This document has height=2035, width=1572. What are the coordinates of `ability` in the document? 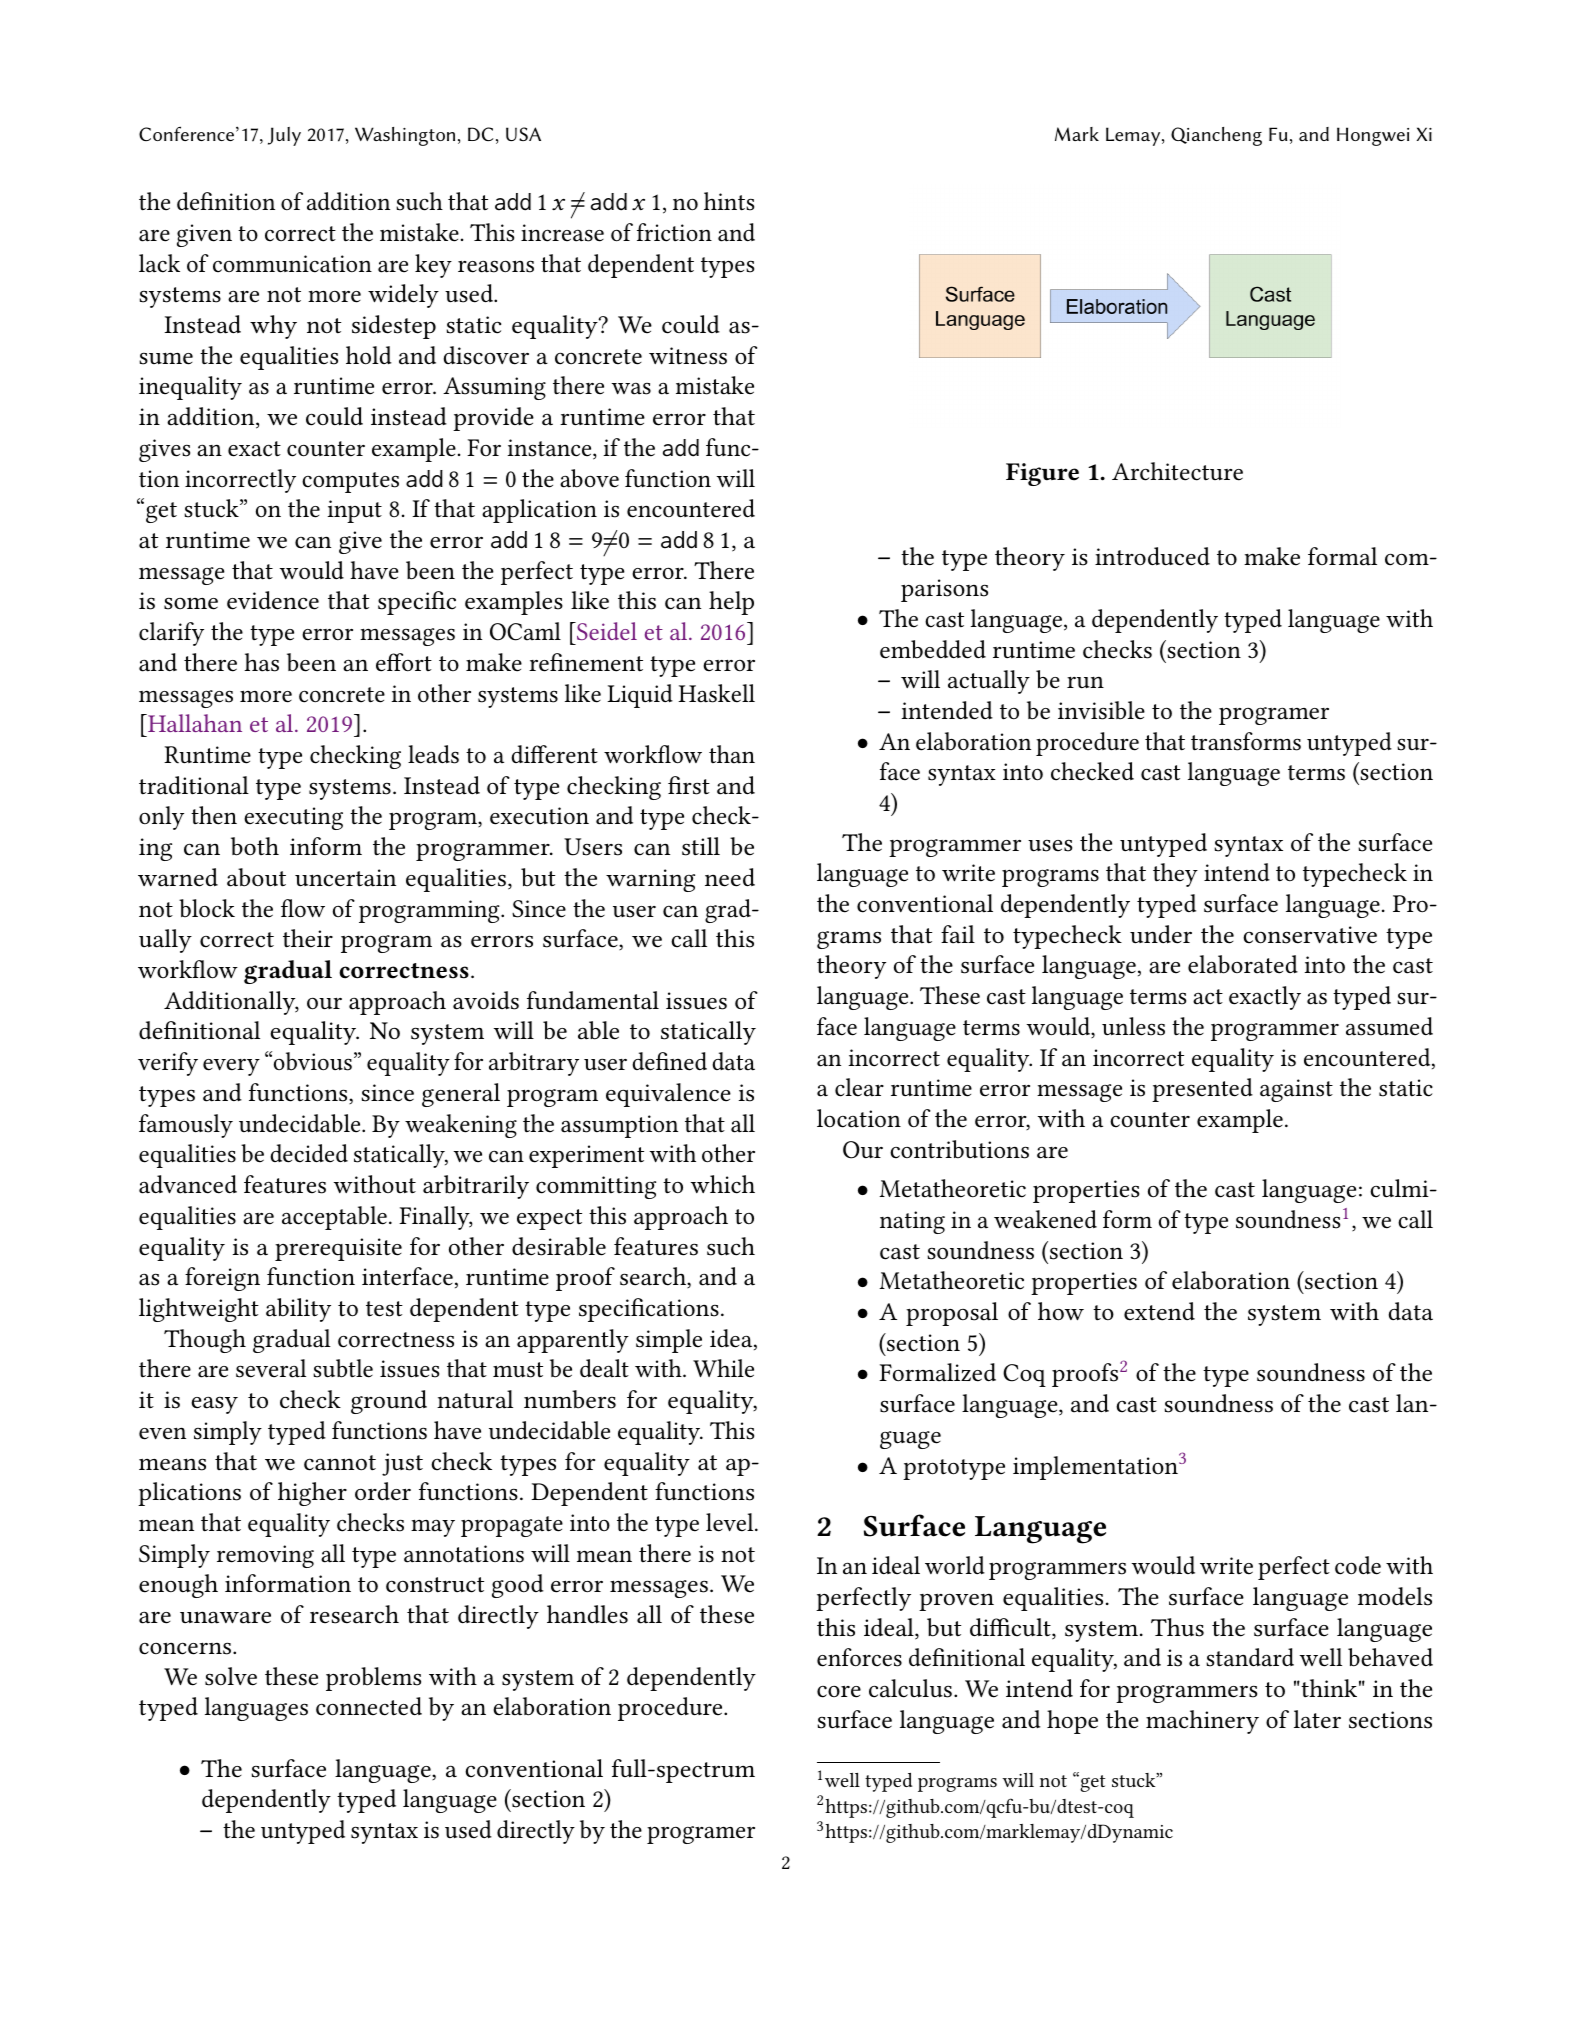 It's located at (298, 1310).
